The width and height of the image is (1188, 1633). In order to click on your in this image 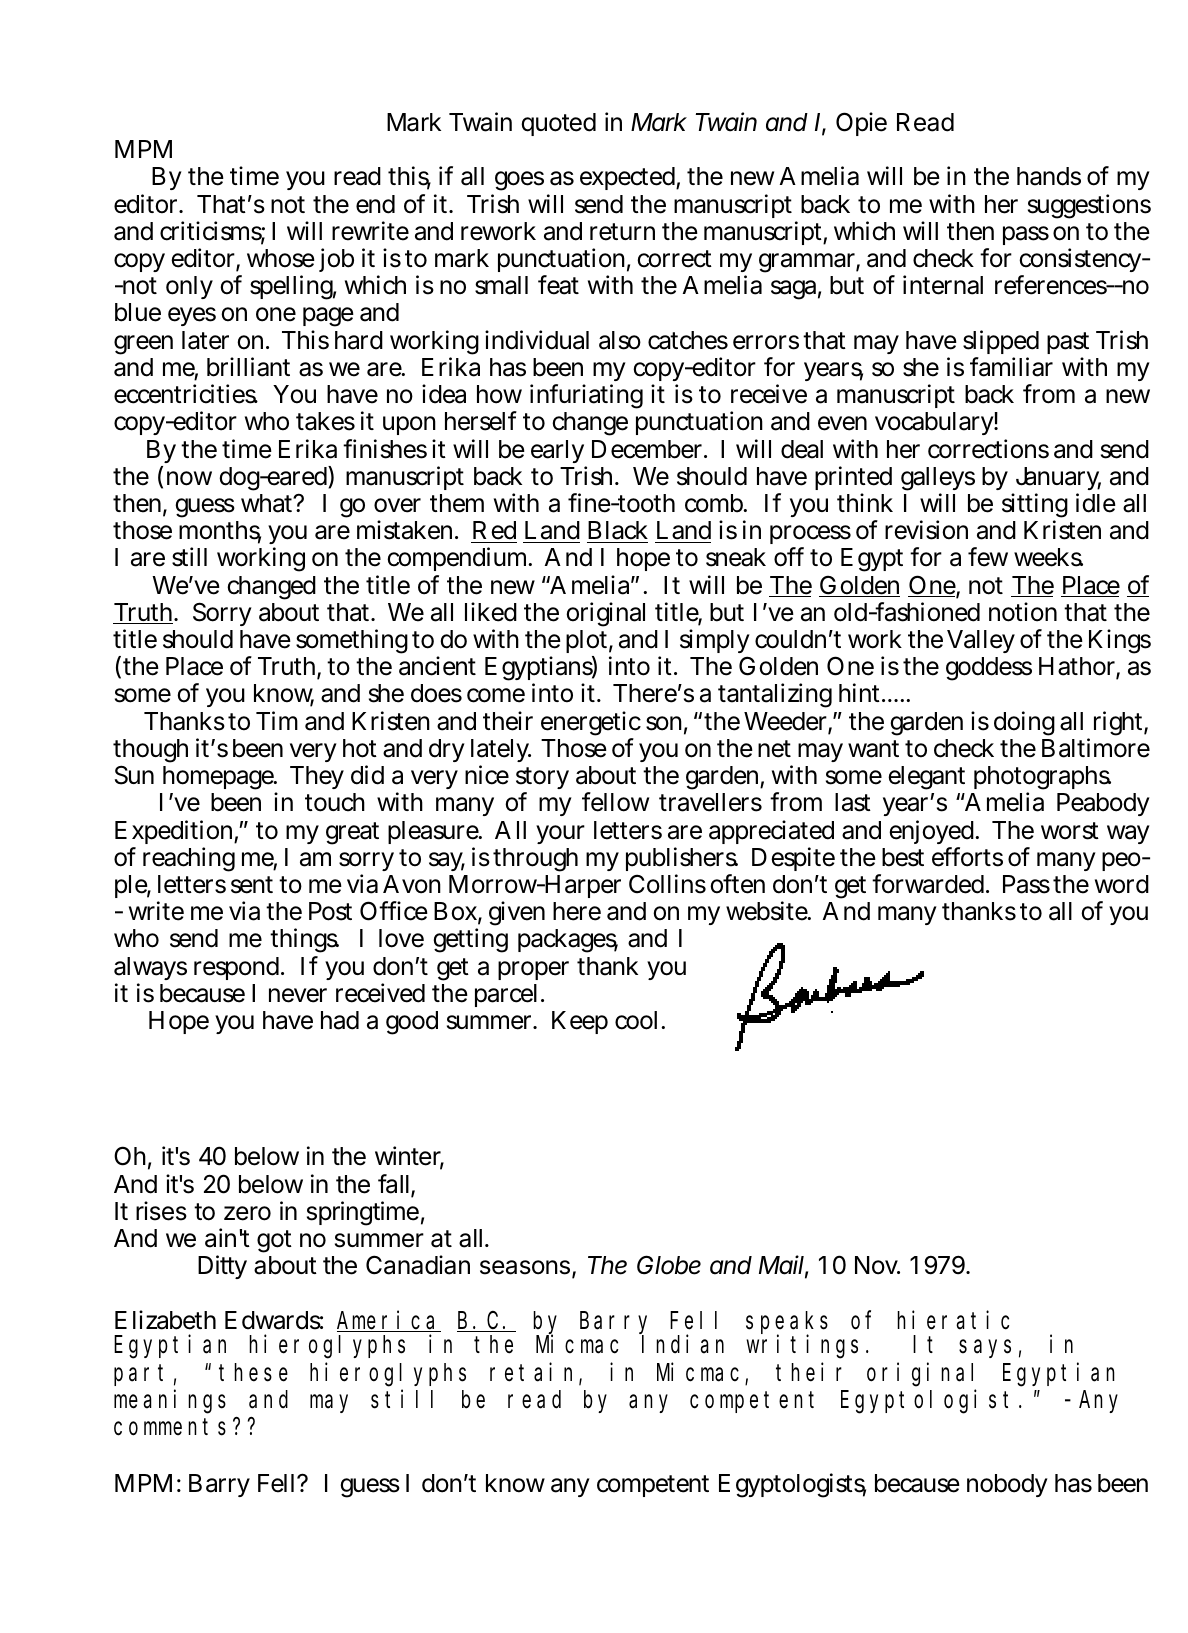, I will do `click(560, 834)`.
